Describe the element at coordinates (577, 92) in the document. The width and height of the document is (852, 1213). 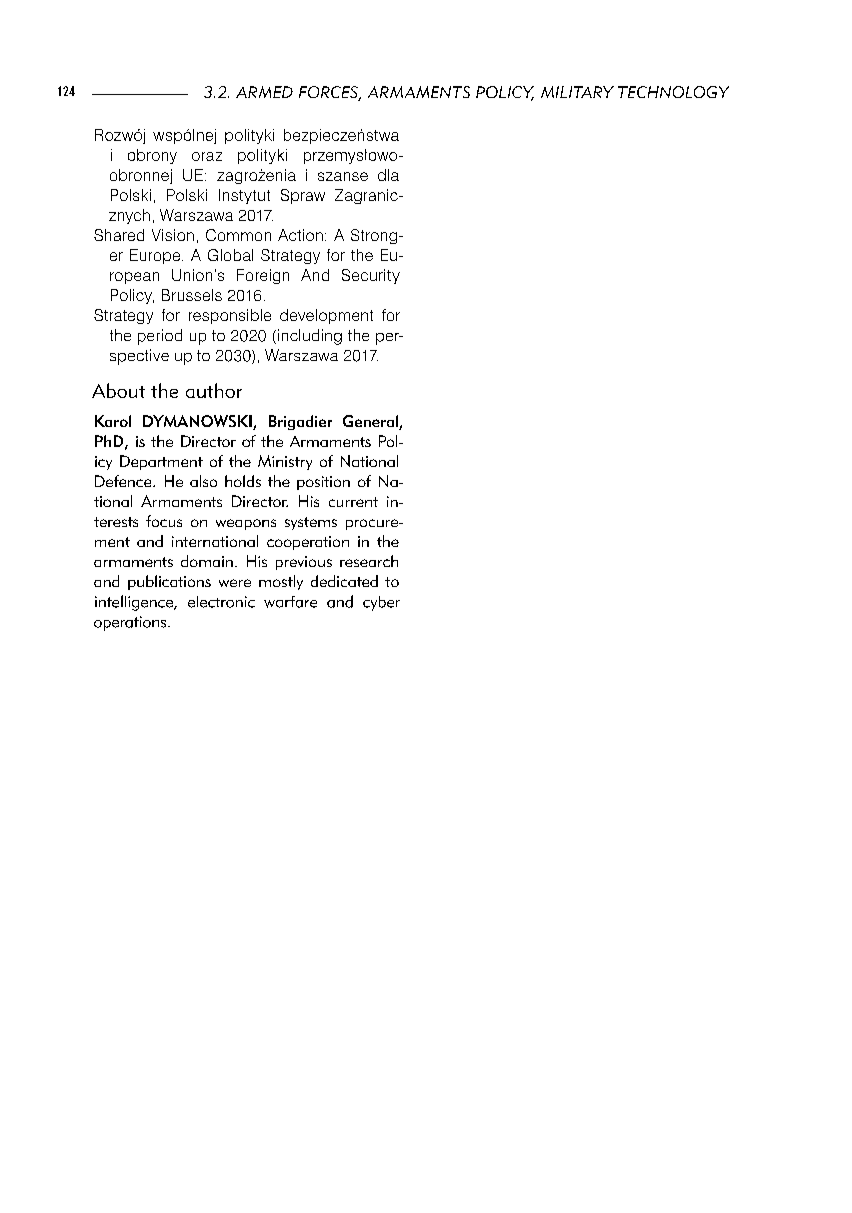
I see `MILITARY` at that location.
